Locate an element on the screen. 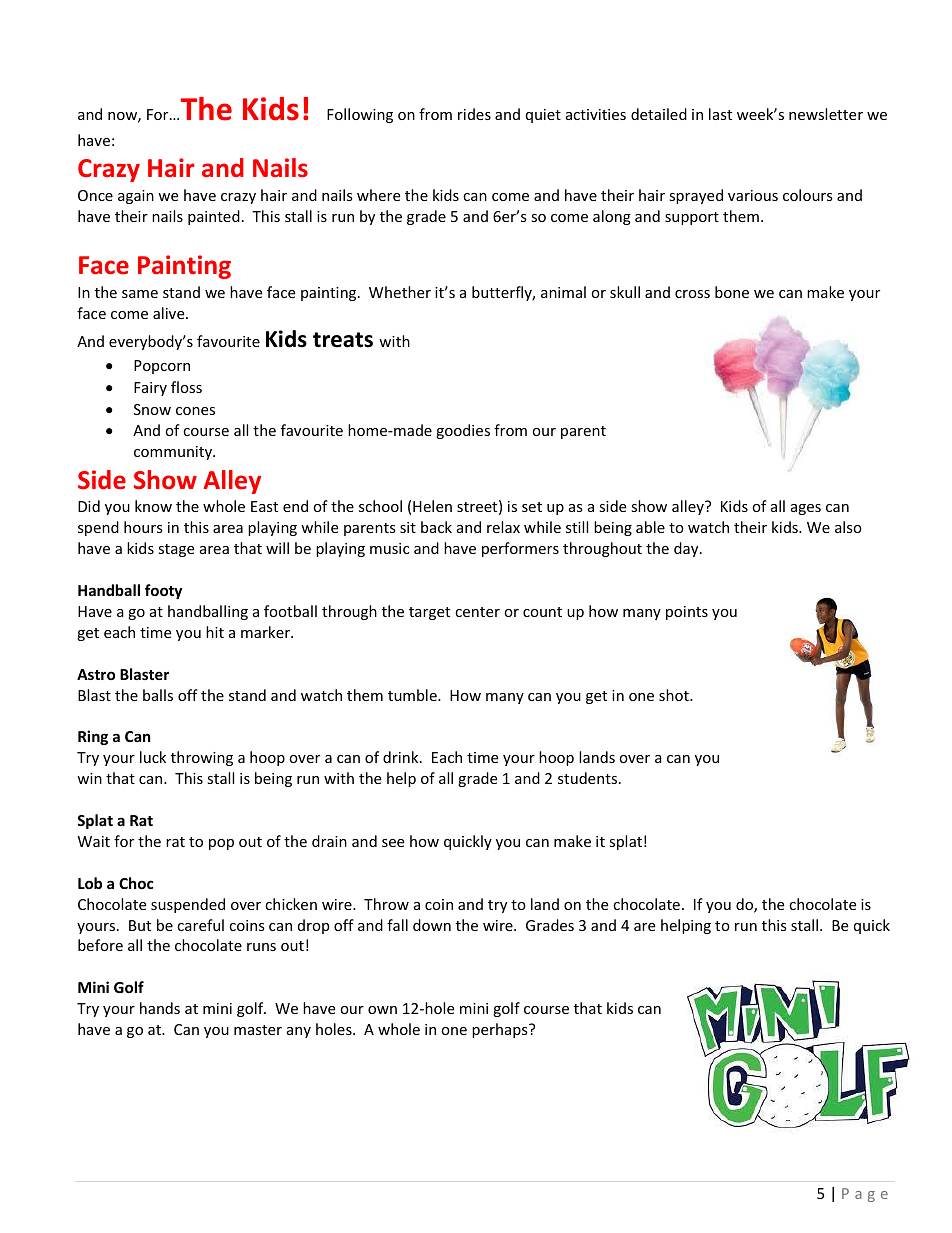  perhaps is located at coordinates (501, 1030).
